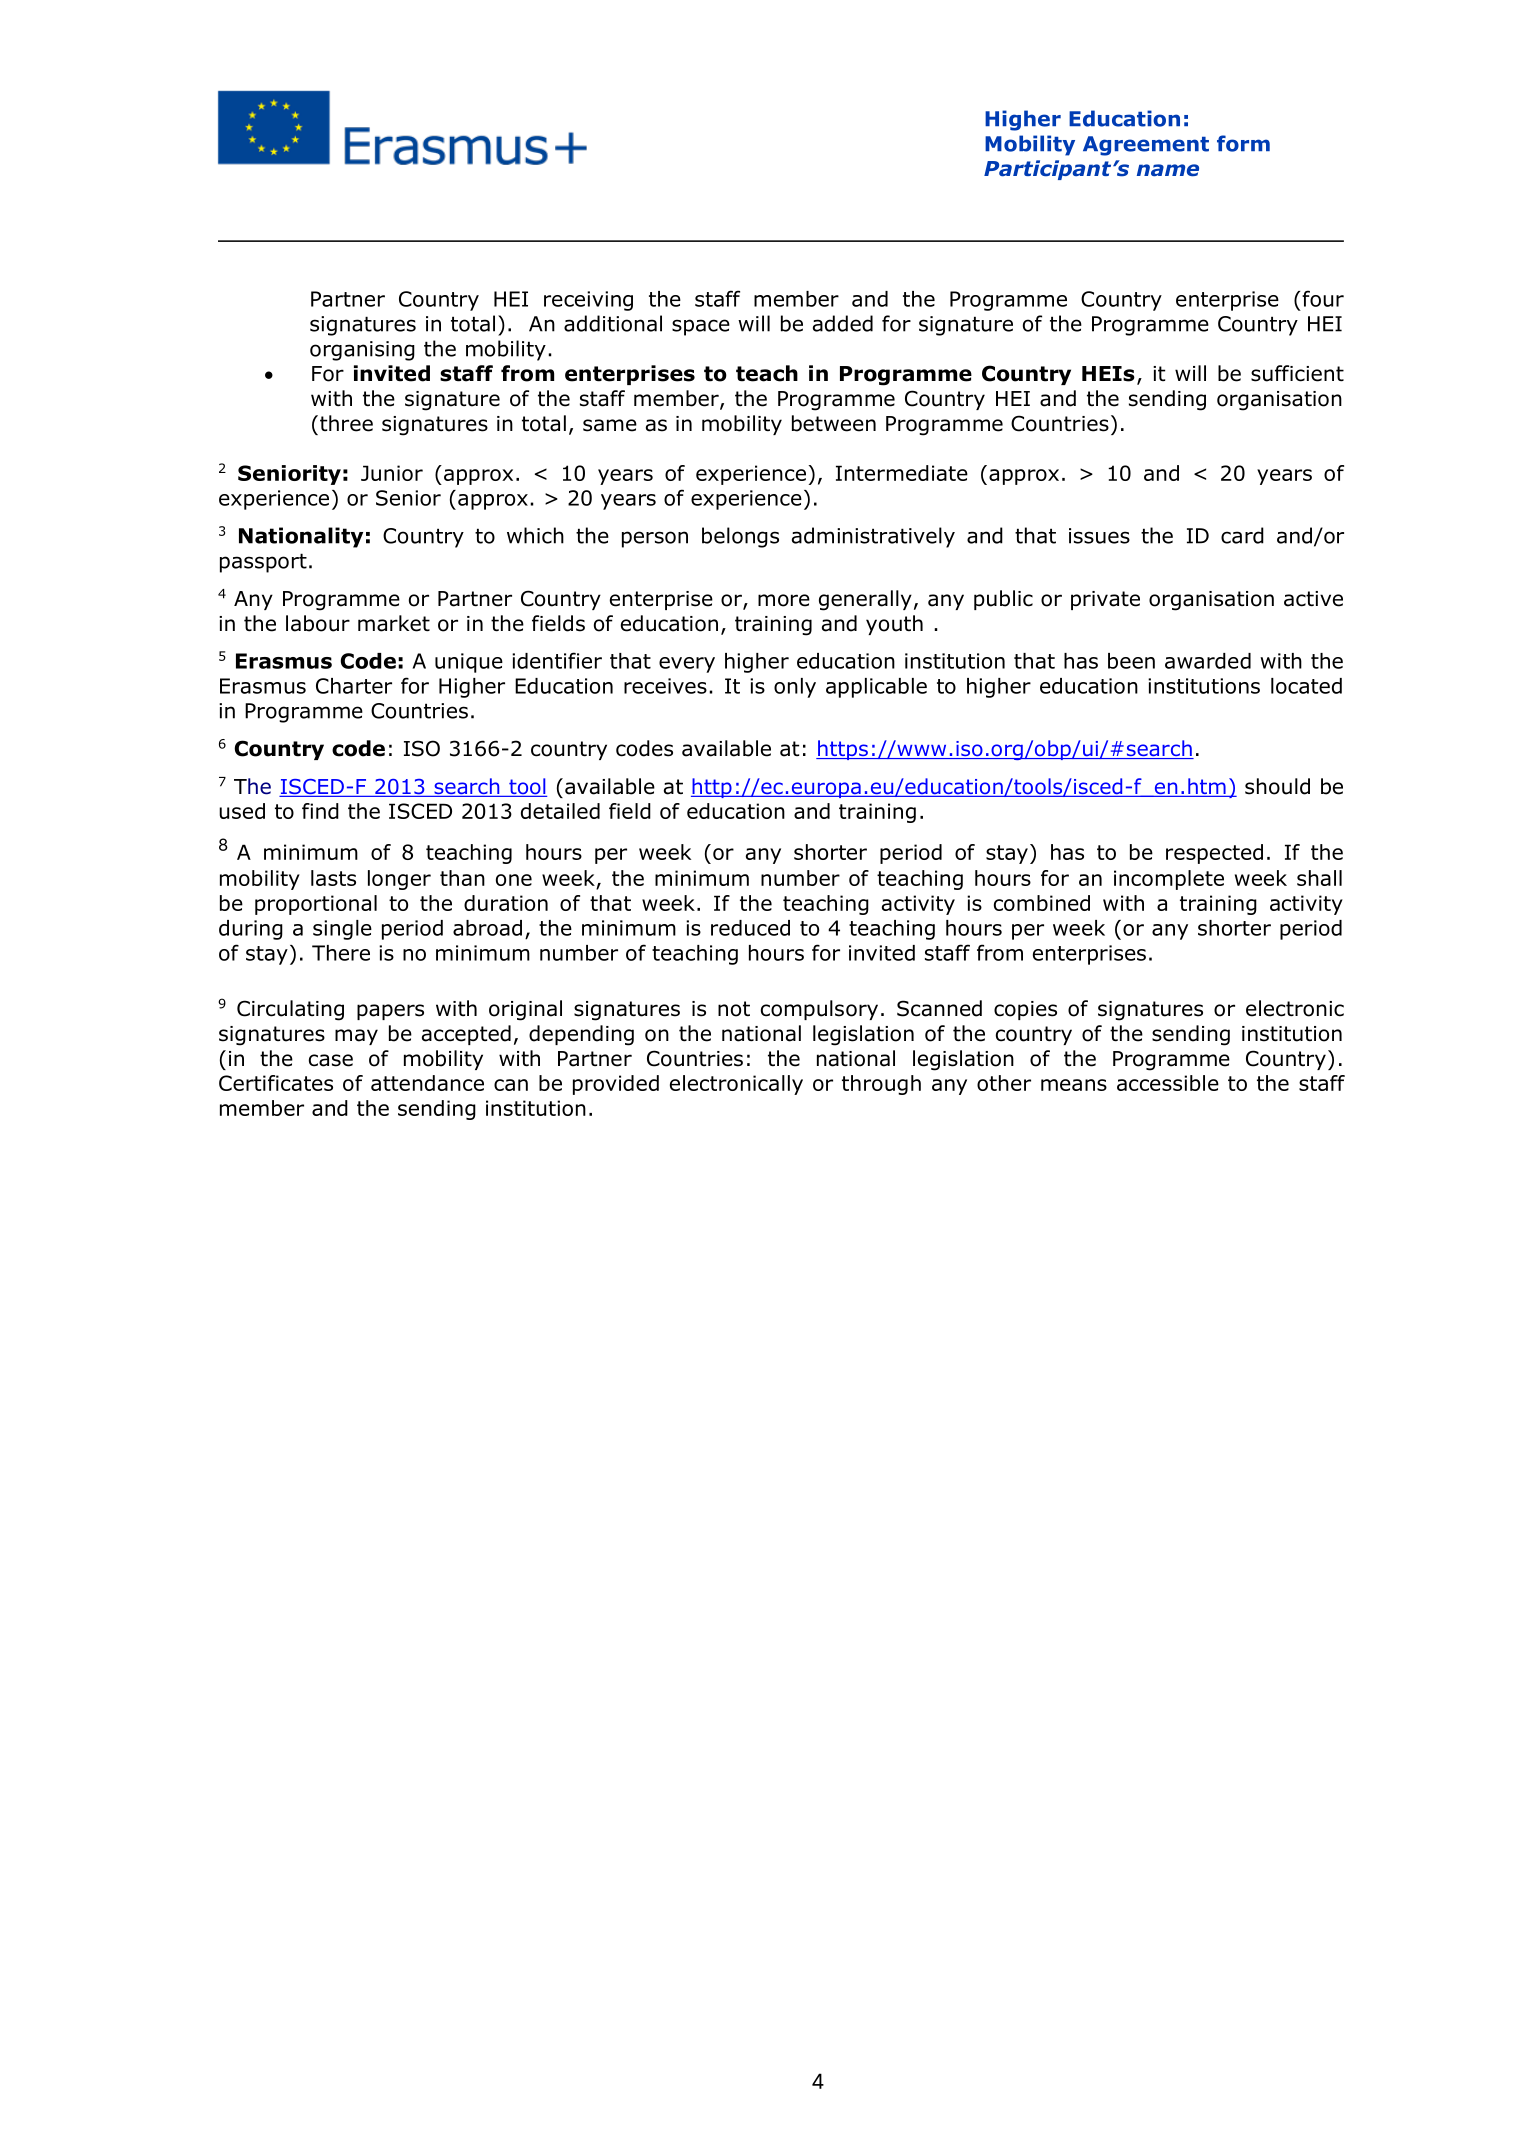 This screenshot has height=2156, width=1525. What do you see at coordinates (1242, 535) in the screenshot?
I see `card` at bounding box center [1242, 535].
